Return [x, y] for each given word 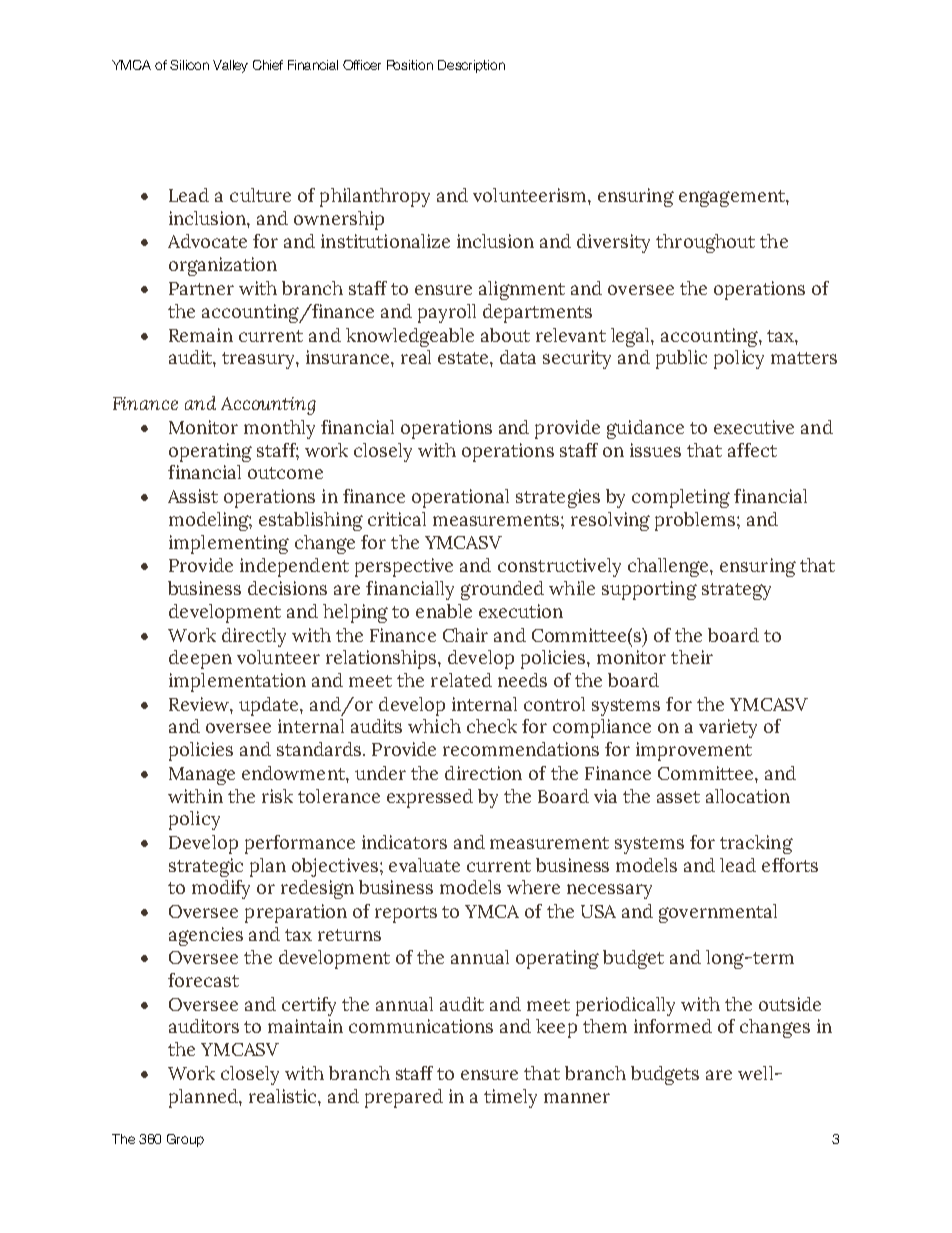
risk [277, 796]
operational [460, 498]
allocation [748, 796]
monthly [279, 429]
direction [483, 773]
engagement [733, 198]
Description [471, 66]
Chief [268, 65]
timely [510, 1098]
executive [754, 427]
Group [185, 1140]
